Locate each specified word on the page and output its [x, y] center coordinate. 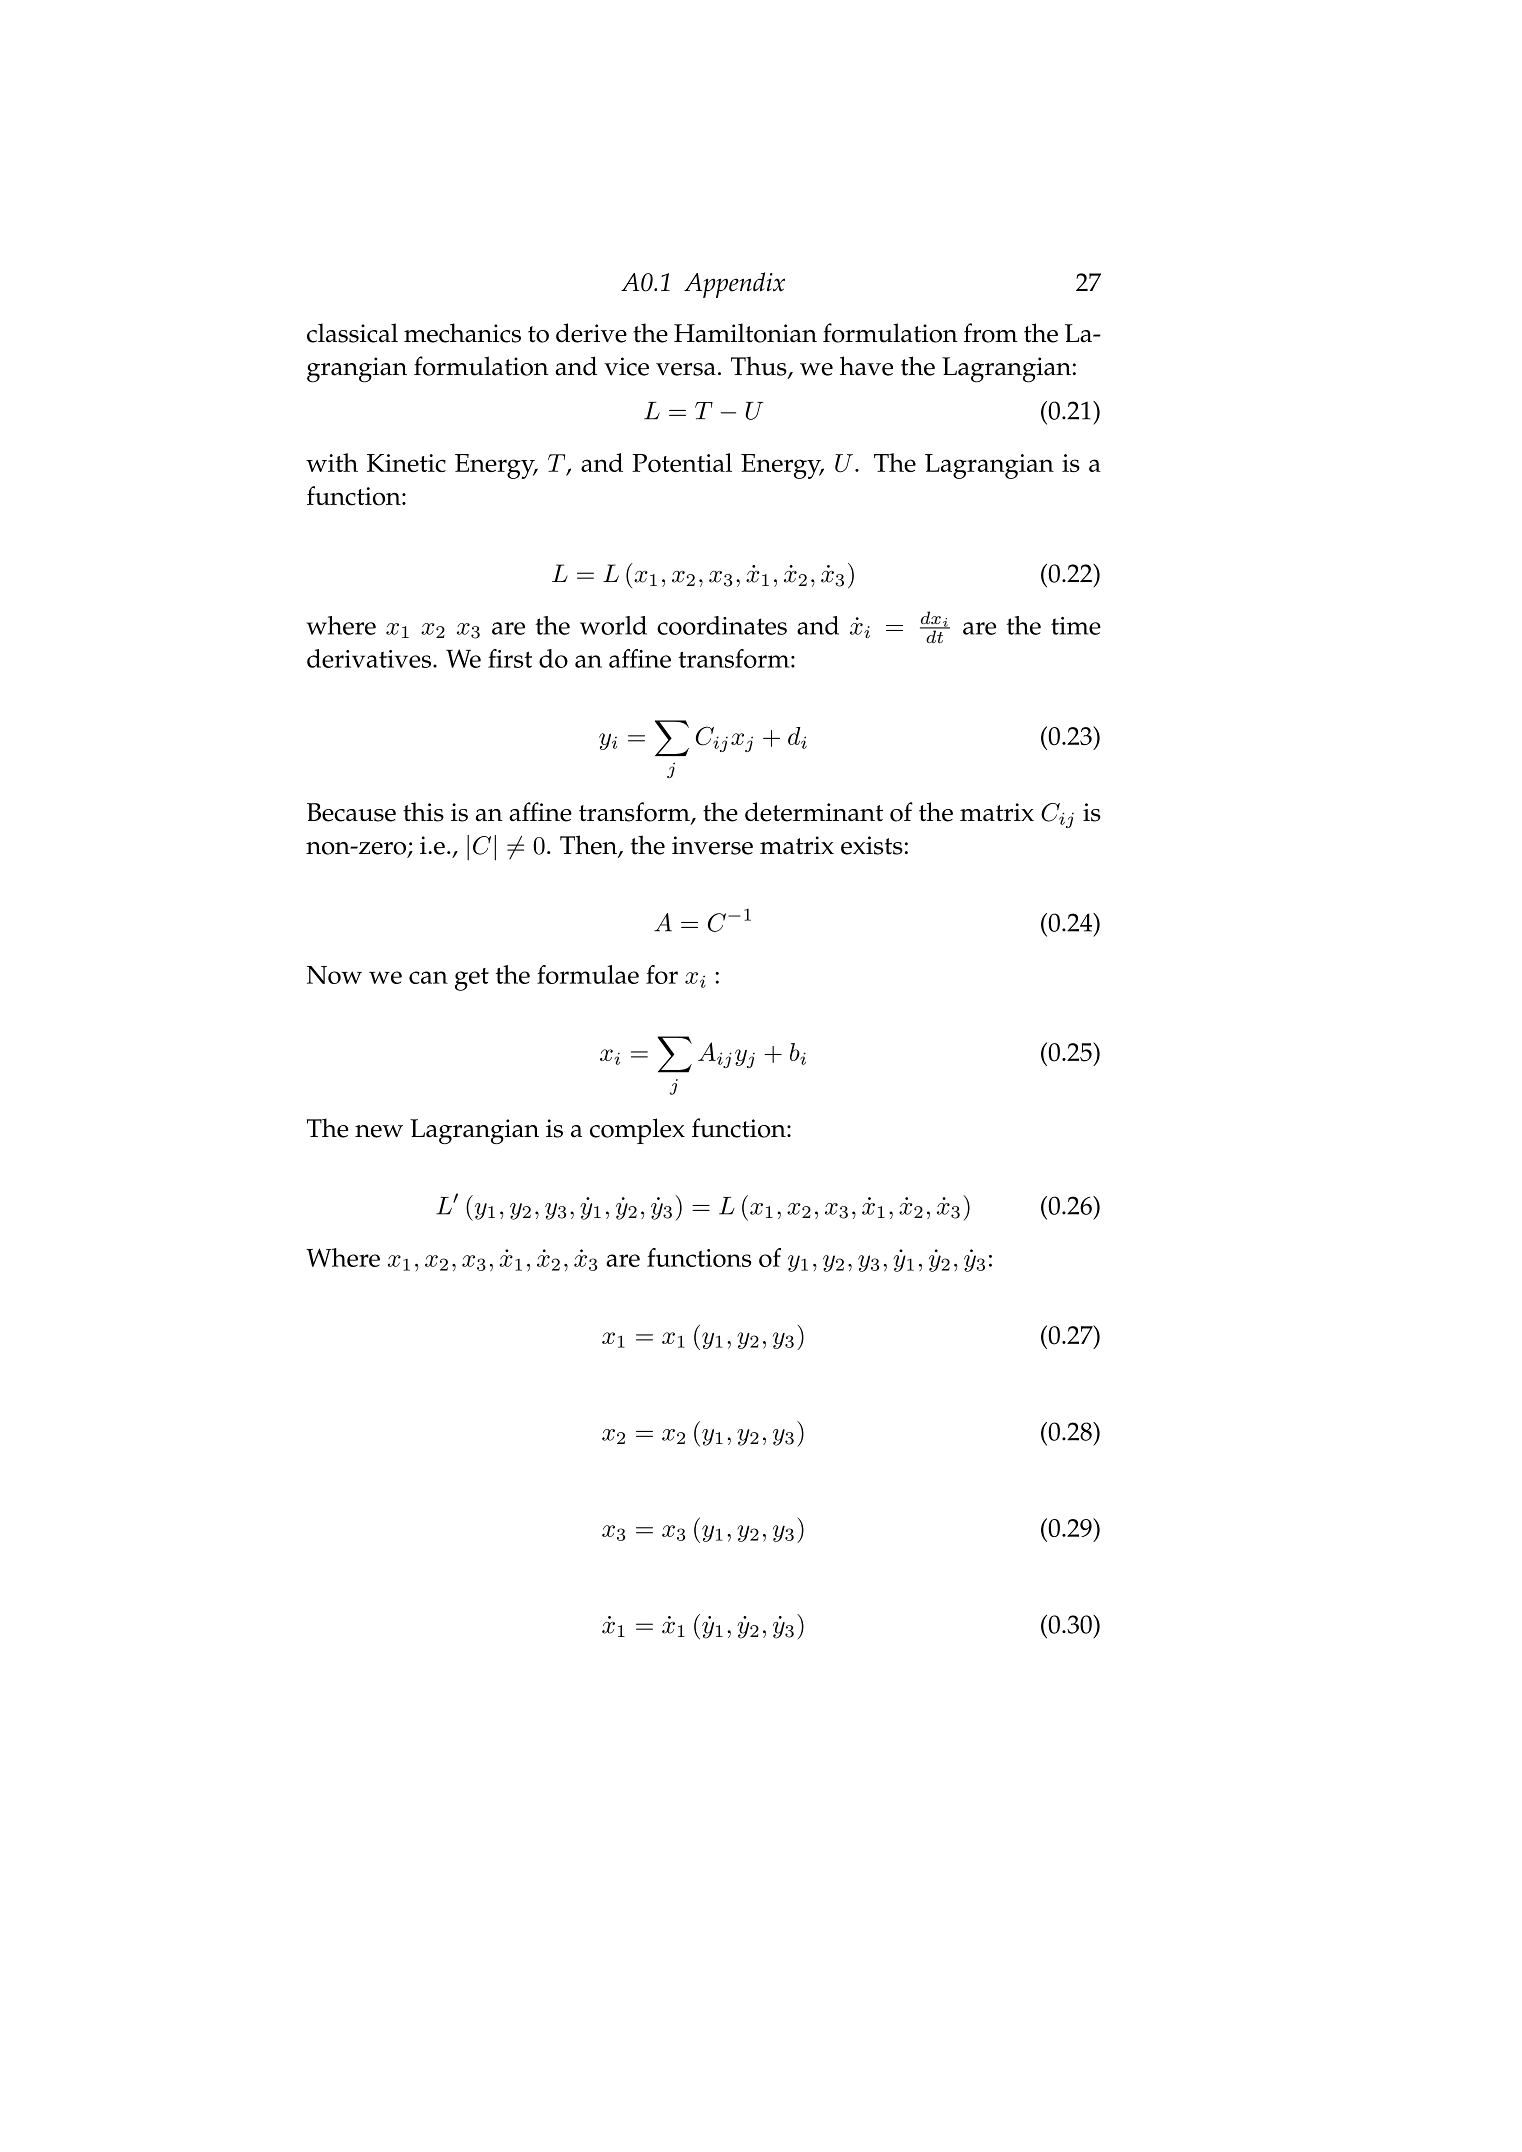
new [379, 1131]
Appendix [734, 285]
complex [637, 1131]
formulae [588, 974]
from [991, 333]
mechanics [462, 333]
